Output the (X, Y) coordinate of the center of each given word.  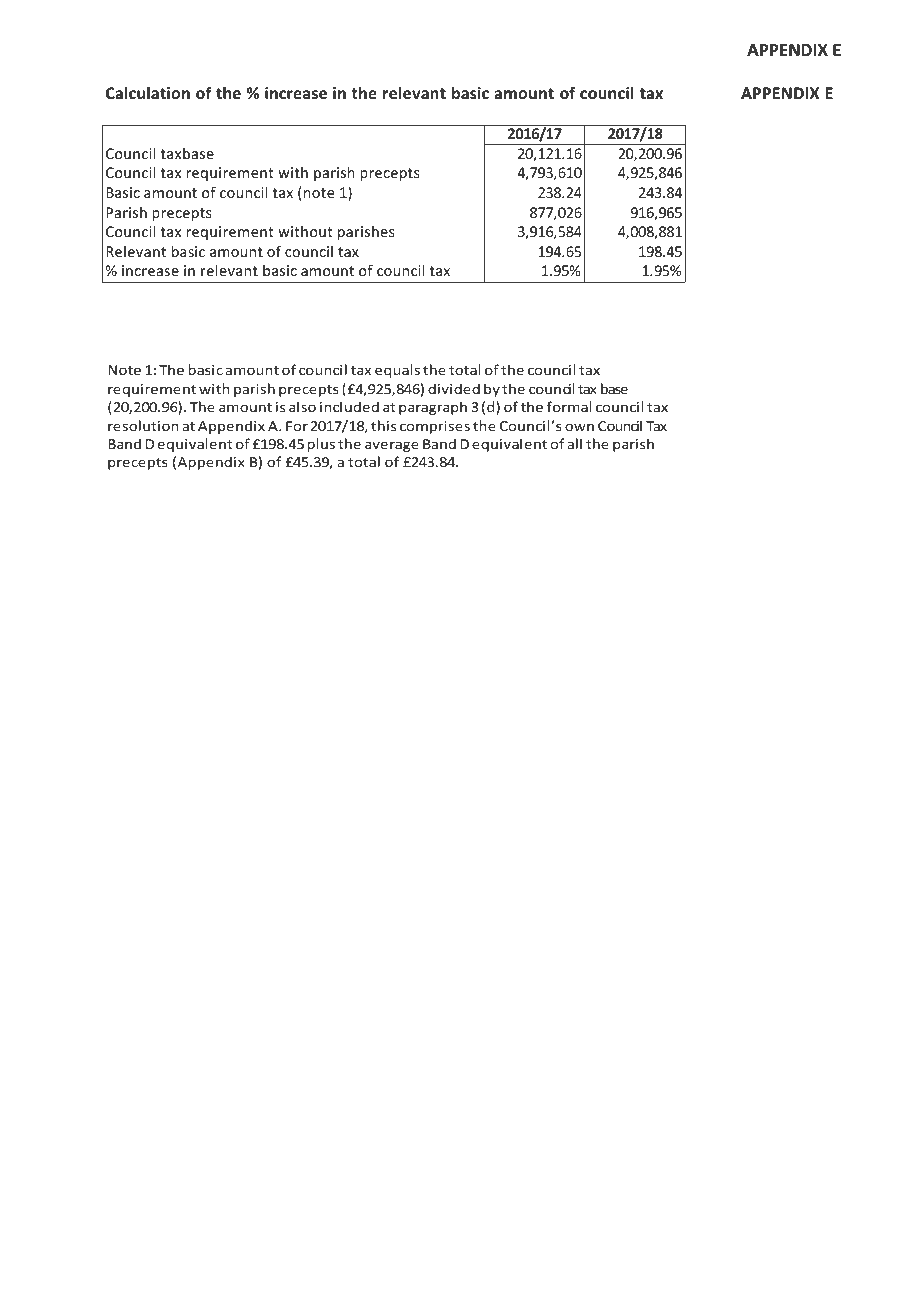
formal (569, 406)
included (349, 406)
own (579, 427)
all (575, 443)
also (302, 406)
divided (454, 388)
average (392, 446)
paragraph (433, 408)
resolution (143, 425)
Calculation (148, 92)
